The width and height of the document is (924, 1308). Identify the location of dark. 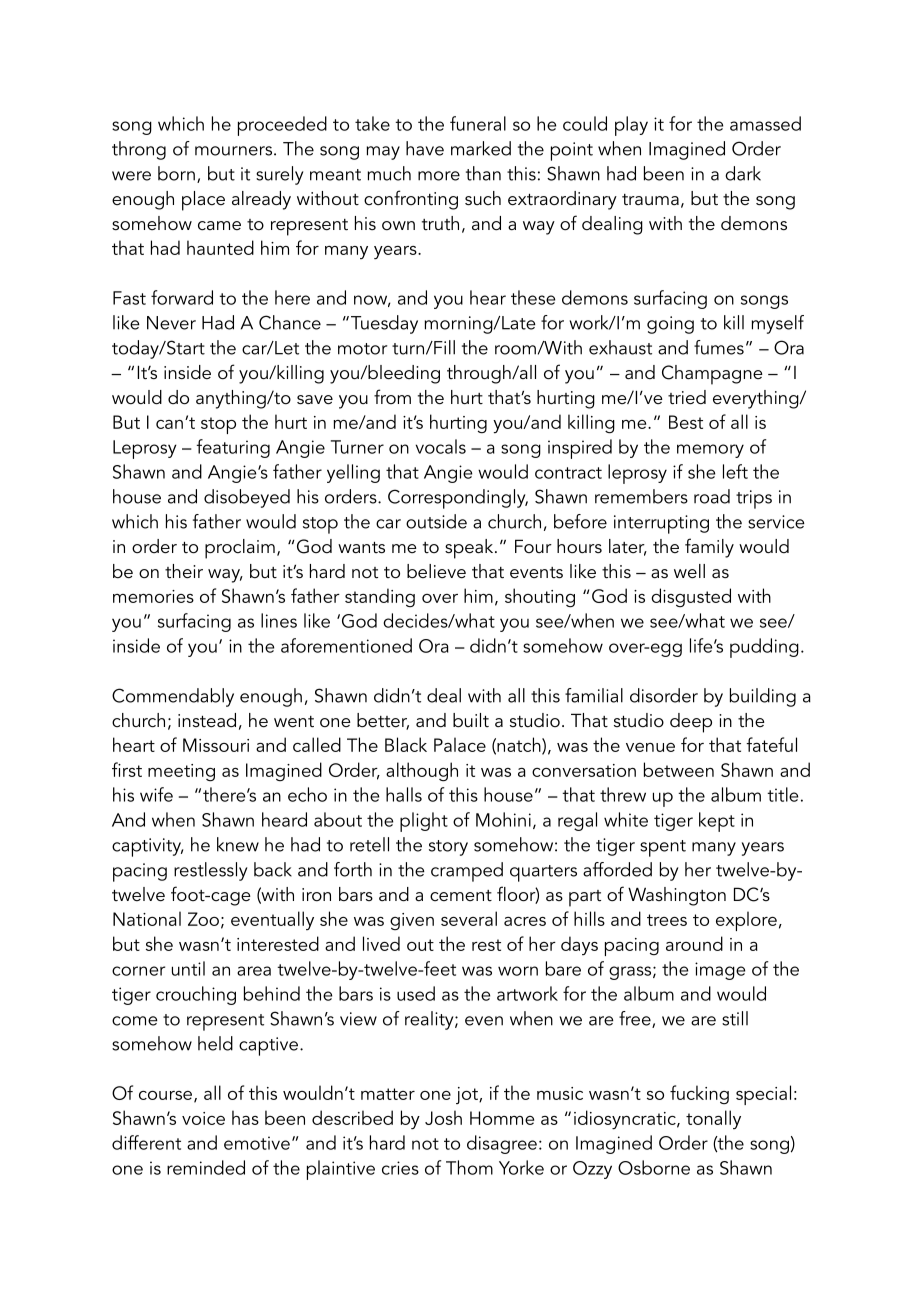
(743, 173).
